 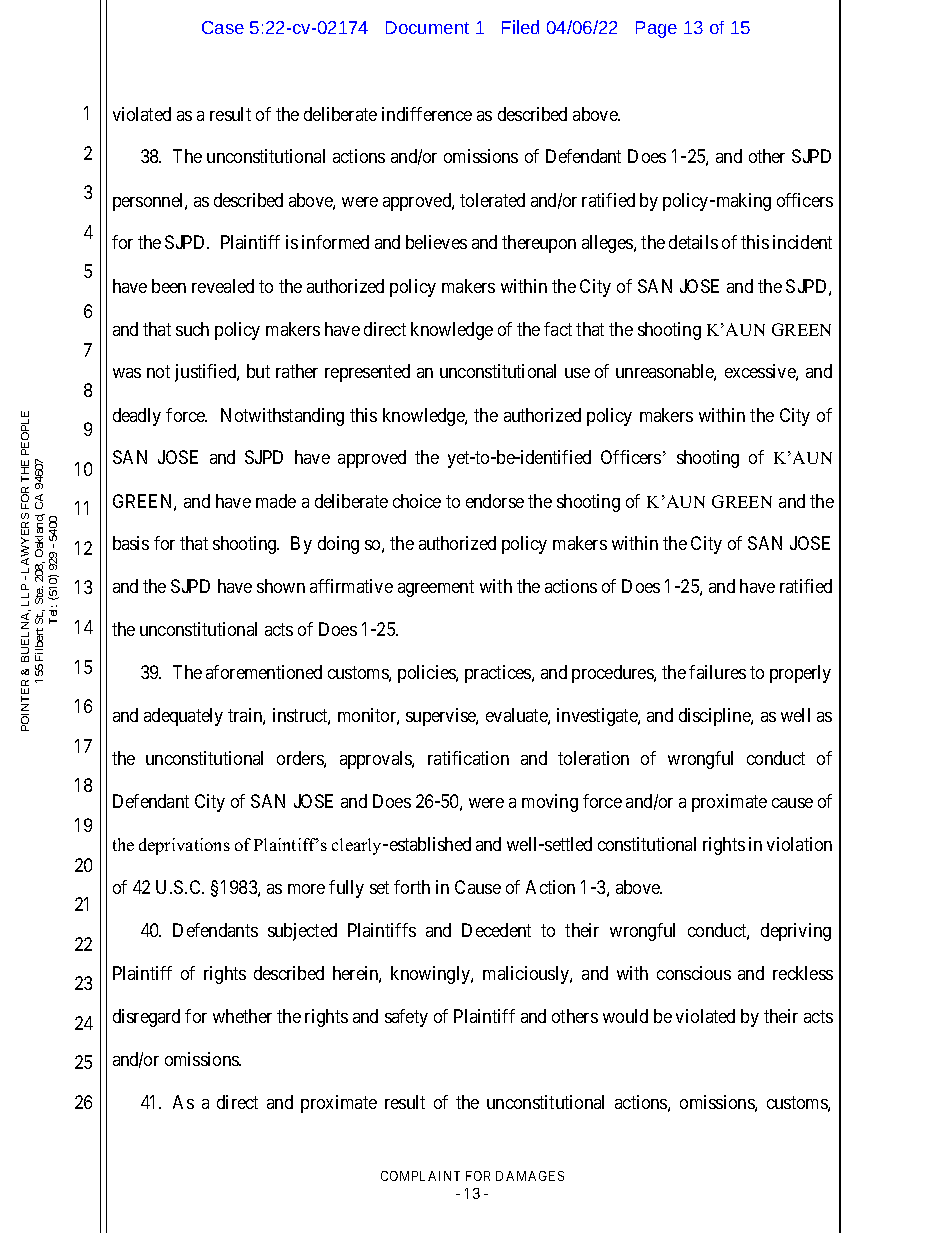 What do you see at coordinates (800, 674) in the screenshot?
I see `properly` at bounding box center [800, 674].
